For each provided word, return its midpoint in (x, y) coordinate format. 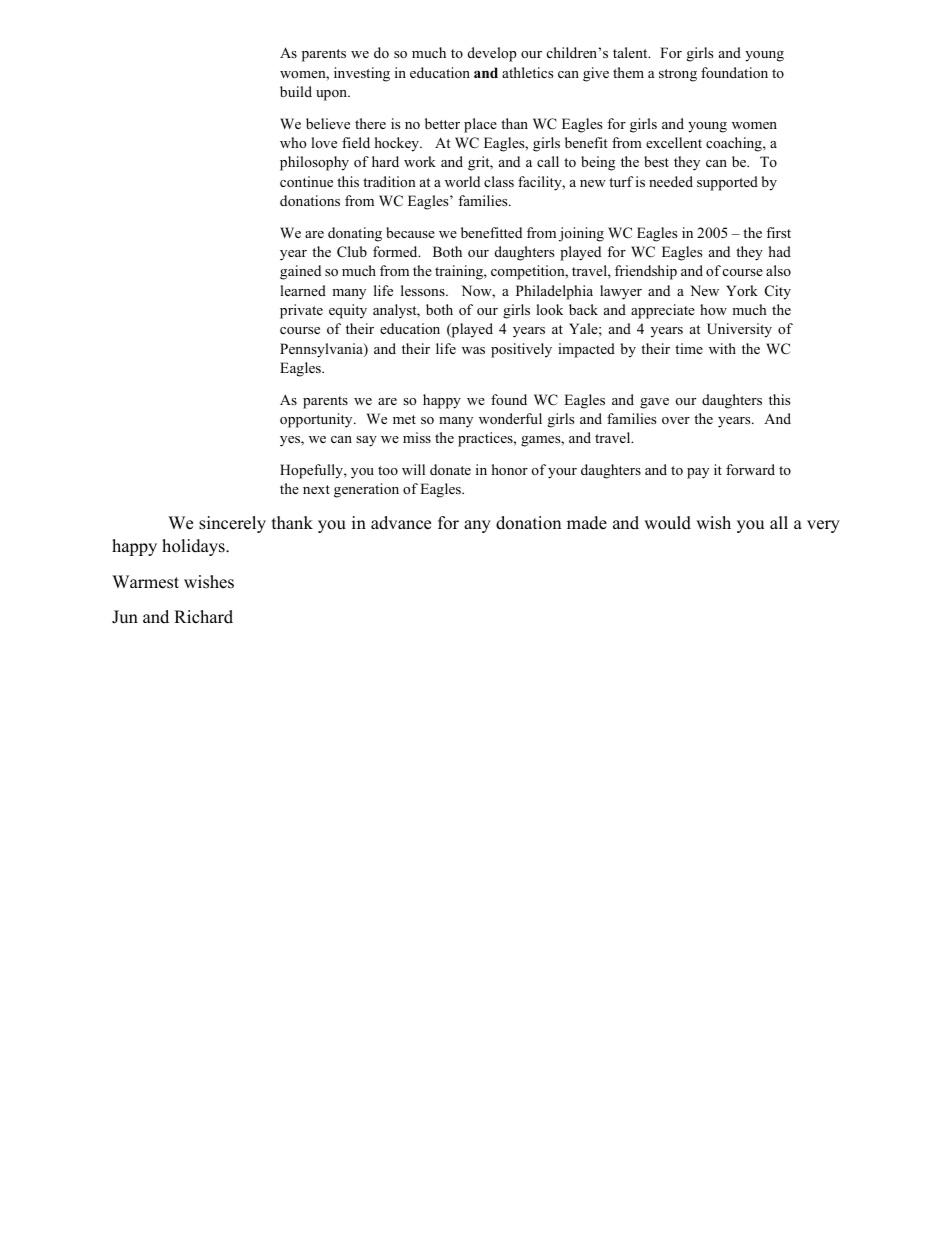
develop (492, 54)
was (473, 350)
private (301, 311)
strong (678, 75)
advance (401, 523)
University (739, 330)
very (823, 526)
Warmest (145, 582)
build (296, 91)
